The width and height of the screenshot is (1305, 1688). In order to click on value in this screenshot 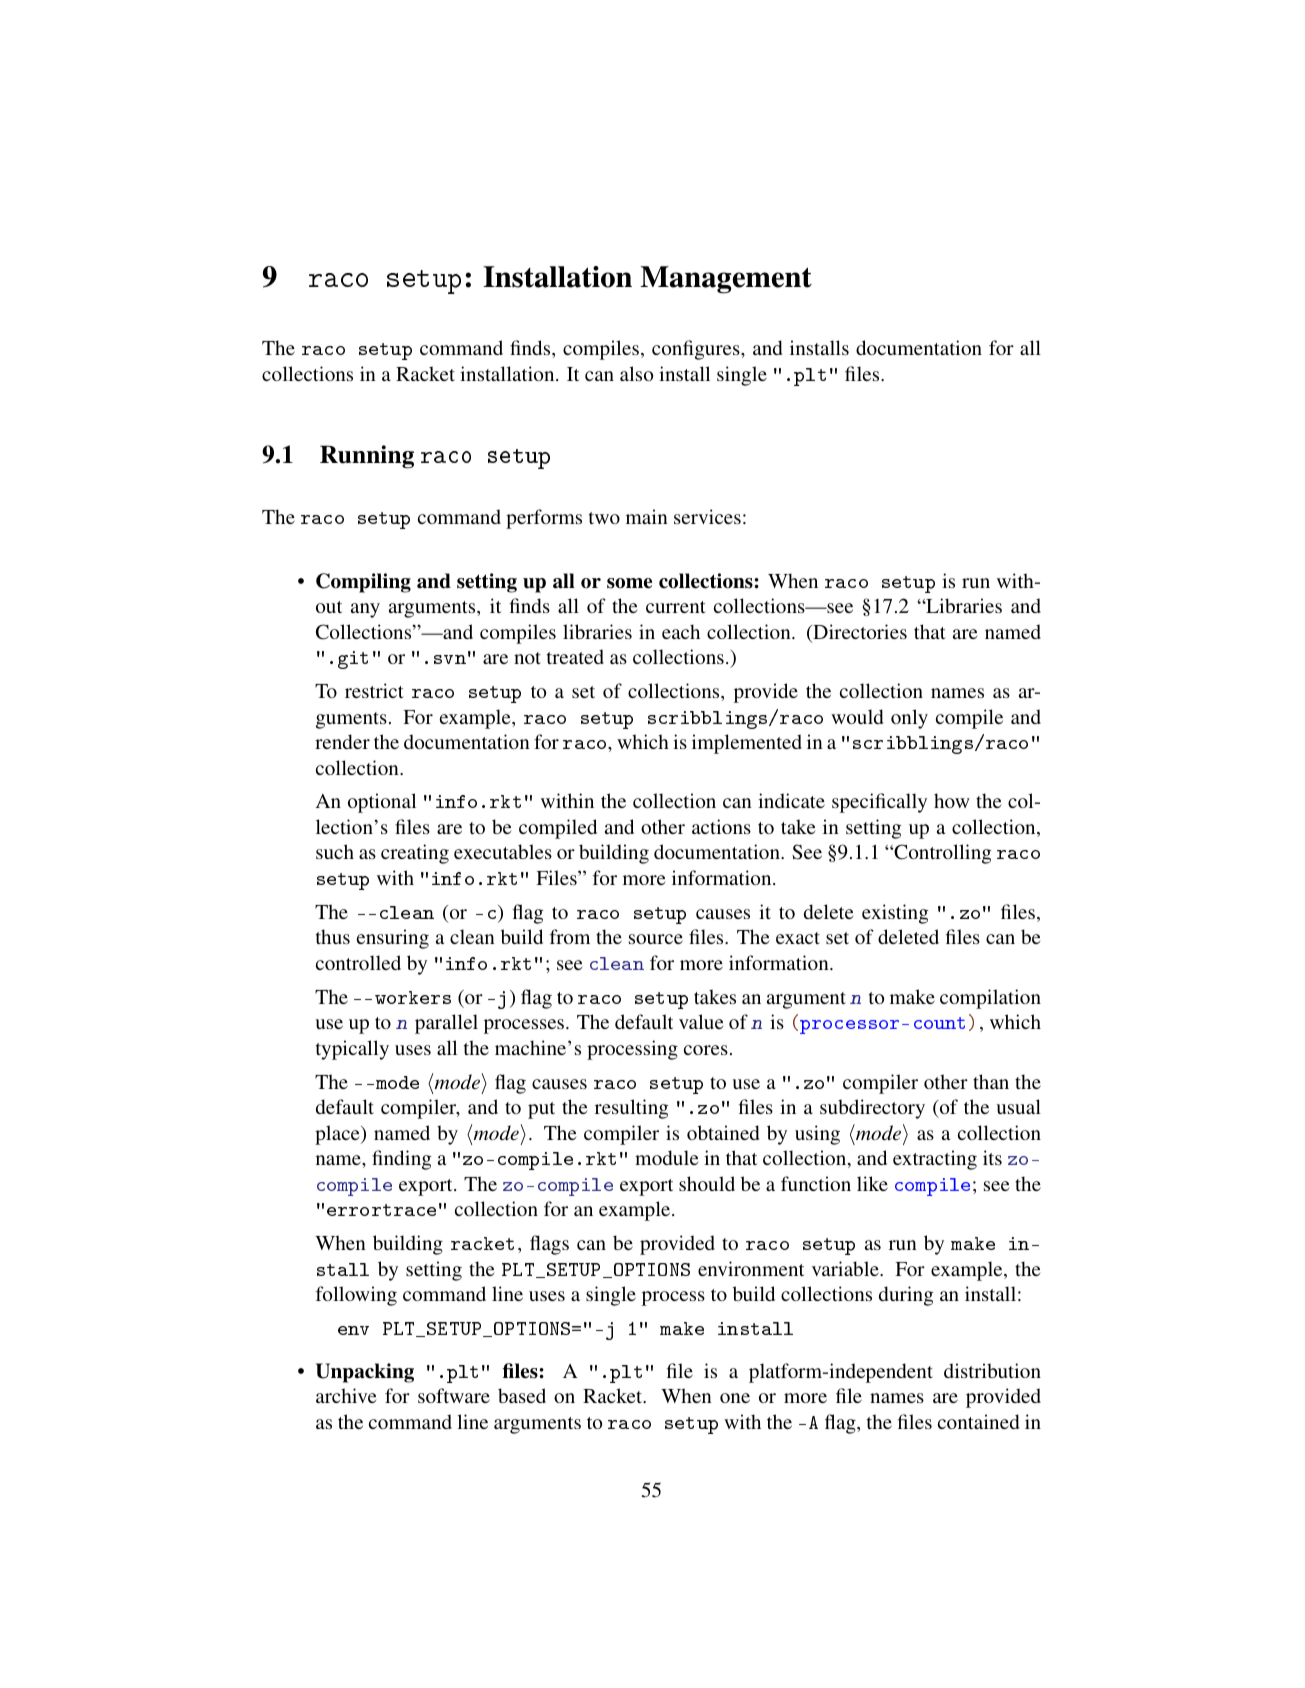, I will do `click(701, 1021)`.
